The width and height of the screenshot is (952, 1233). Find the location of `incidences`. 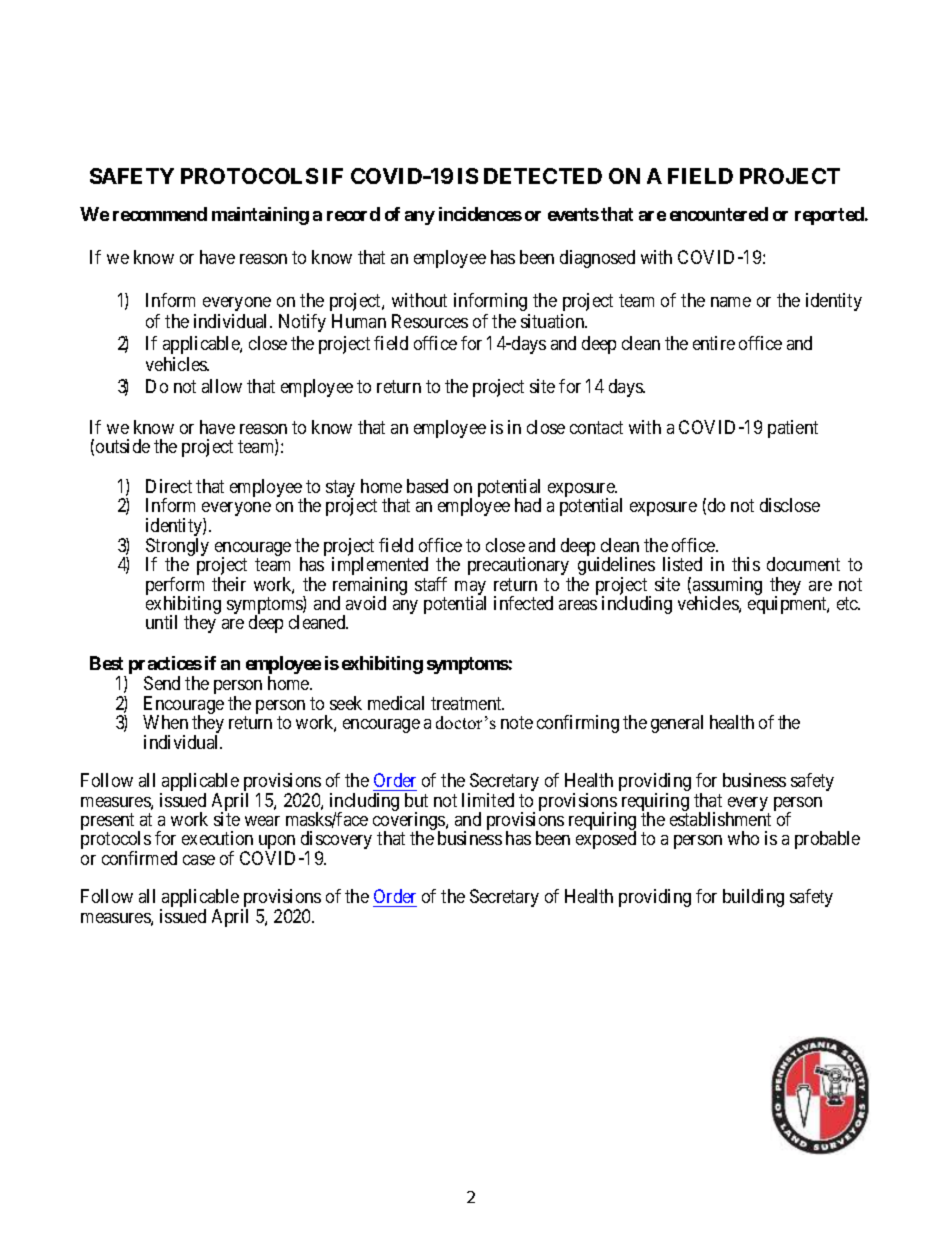

incidences is located at coordinates (480, 214).
